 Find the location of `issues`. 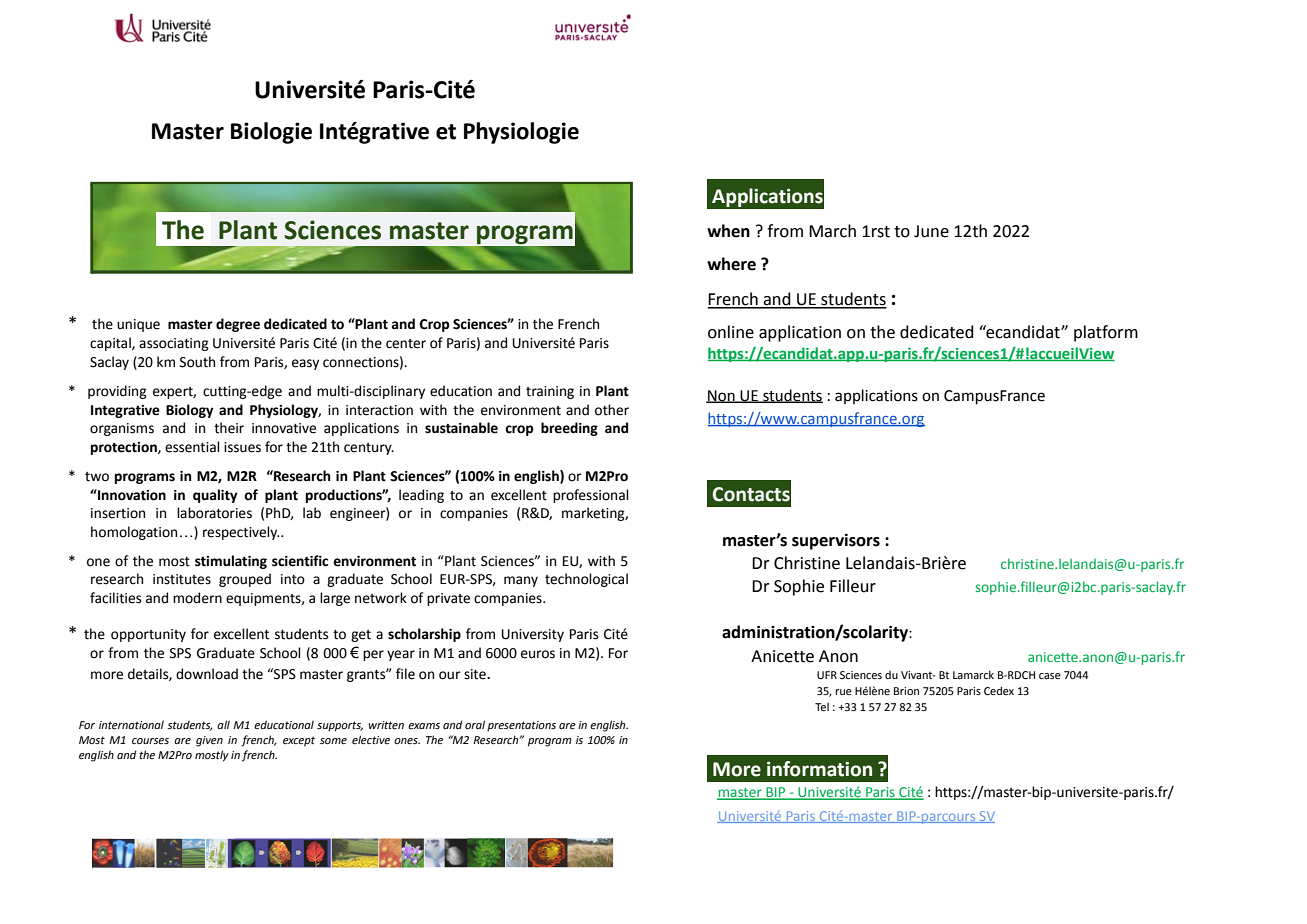

issues is located at coordinates (242, 447).
